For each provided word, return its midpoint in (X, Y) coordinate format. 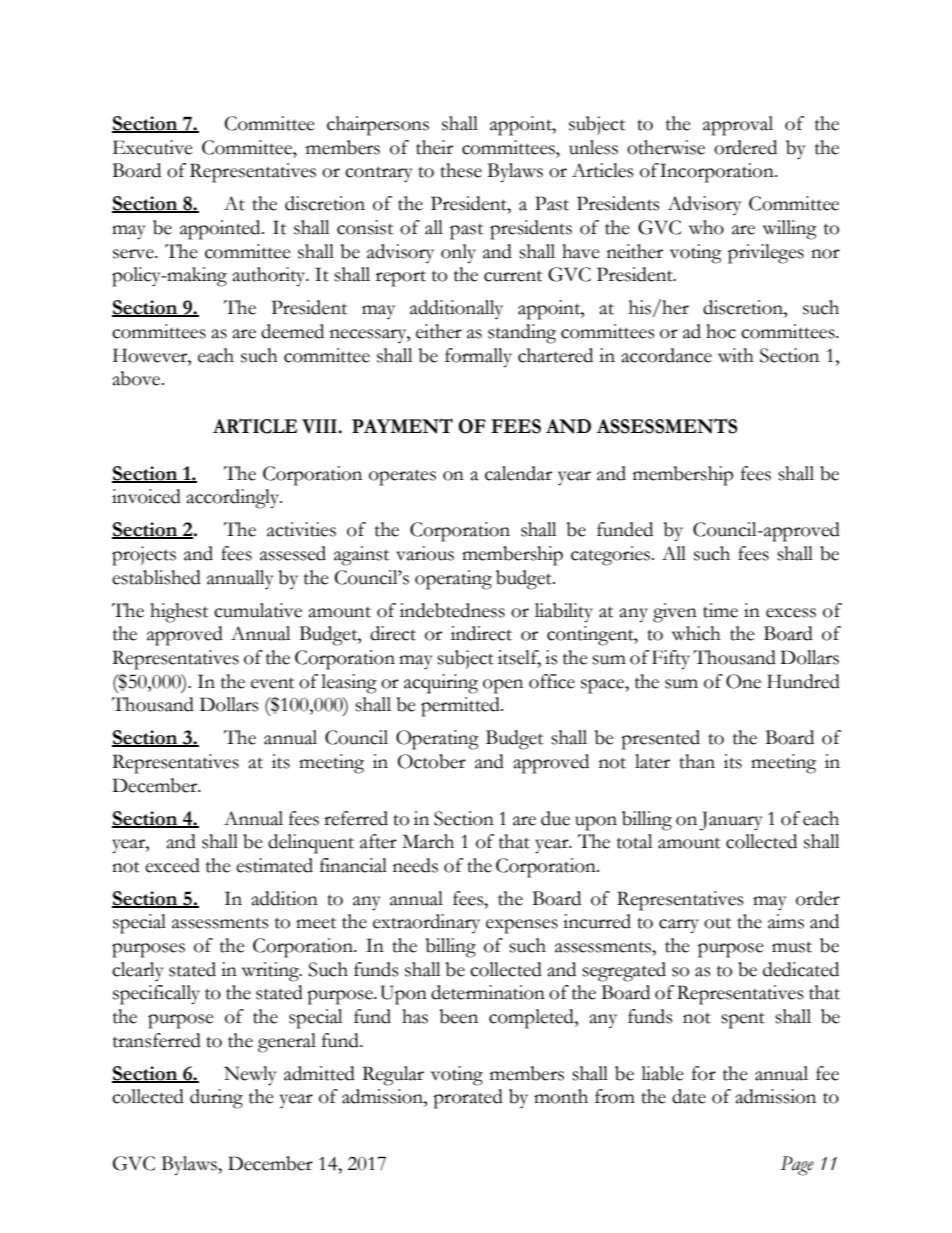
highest (179, 613)
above (137, 378)
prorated (468, 1099)
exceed (172, 865)
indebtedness (452, 610)
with (736, 355)
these (461, 170)
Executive (153, 147)
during (216, 1099)
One (743, 681)
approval (738, 126)
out (717, 923)
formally (478, 358)
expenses (522, 926)
